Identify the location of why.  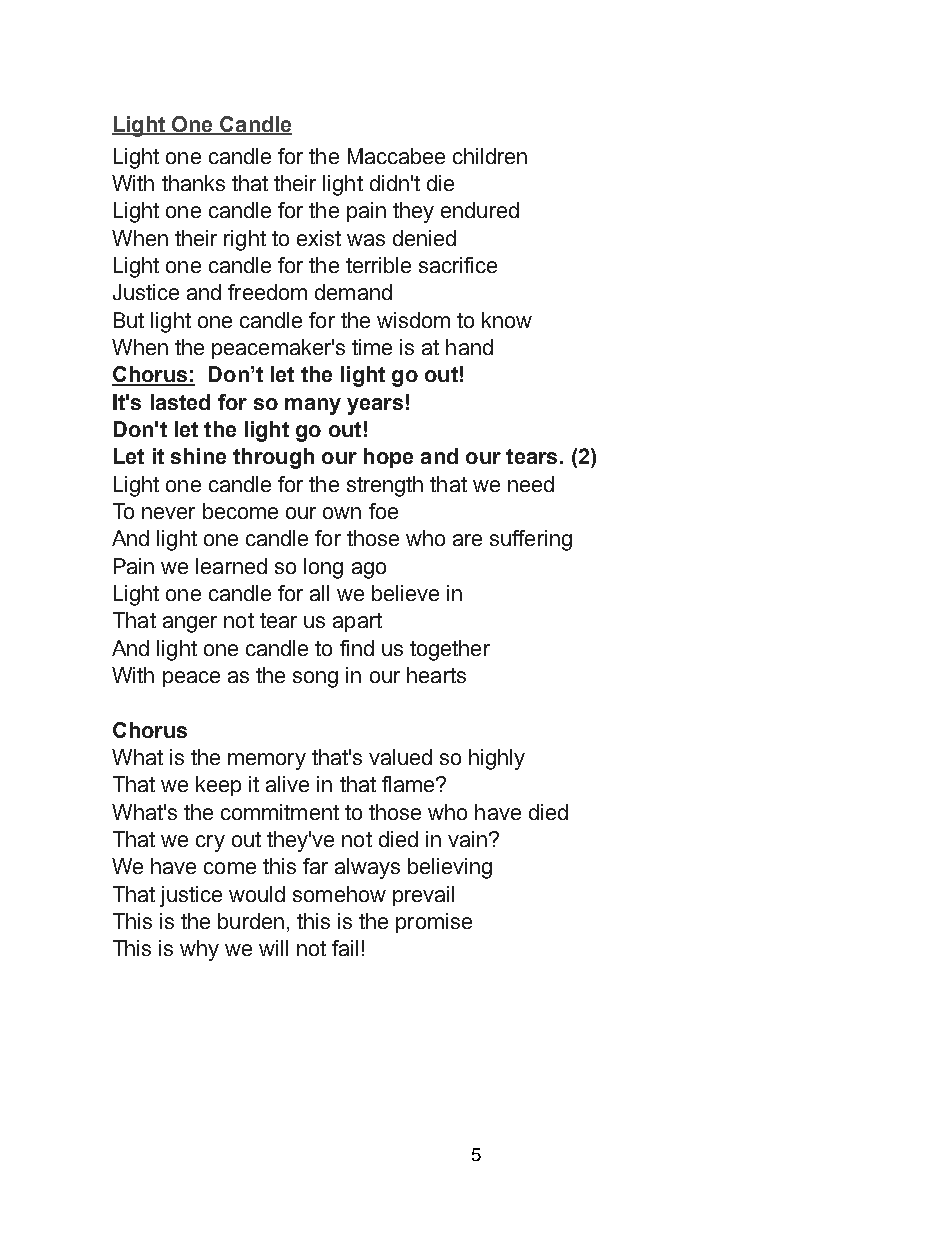
(199, 950).
